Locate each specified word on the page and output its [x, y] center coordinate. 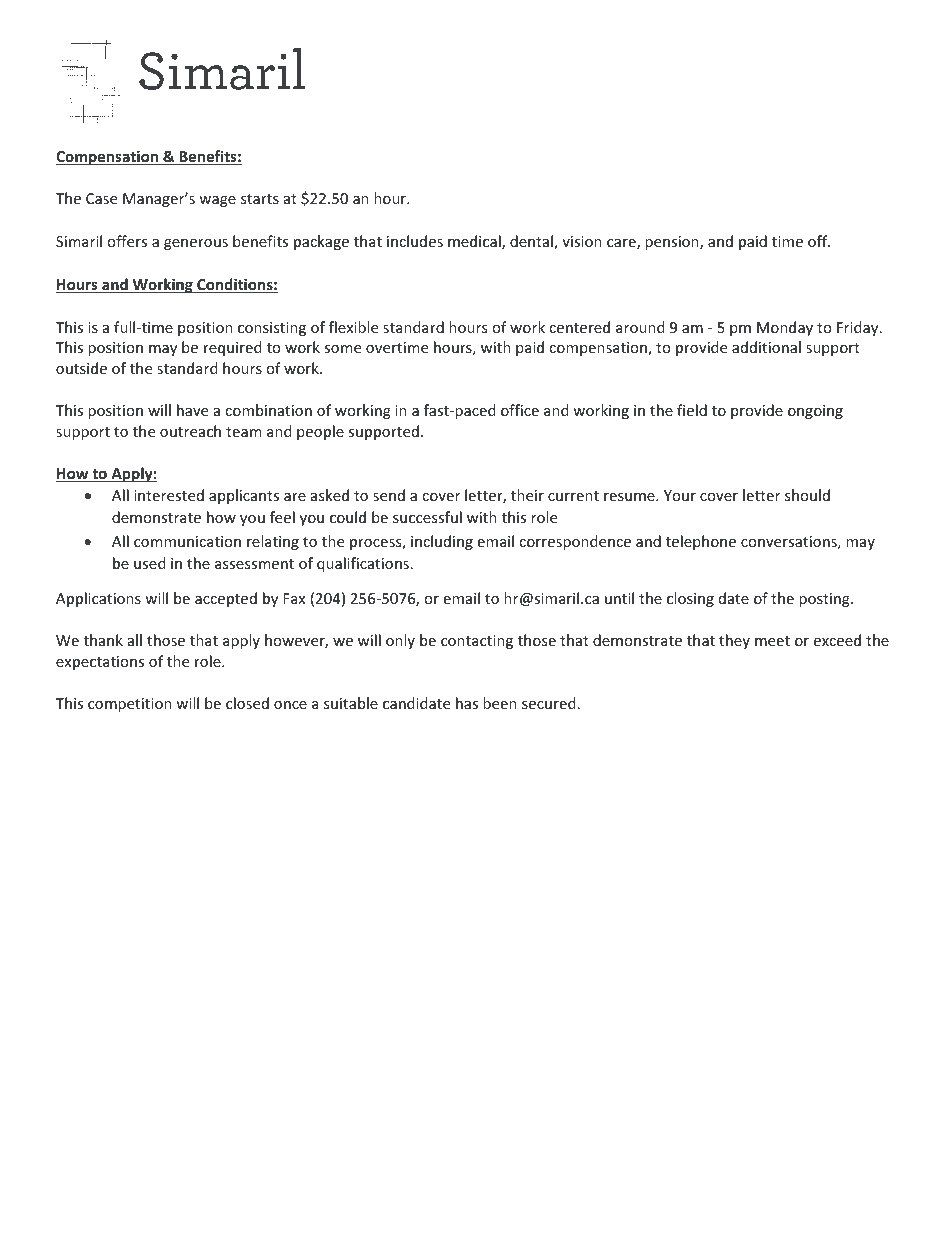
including [442, 542]
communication [187, 541]
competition [130, 705]
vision [582, 241]
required [233, 348]
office [520, 410]
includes [415, 241]
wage [217, 201]
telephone [701, 542]
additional [766, 347]
